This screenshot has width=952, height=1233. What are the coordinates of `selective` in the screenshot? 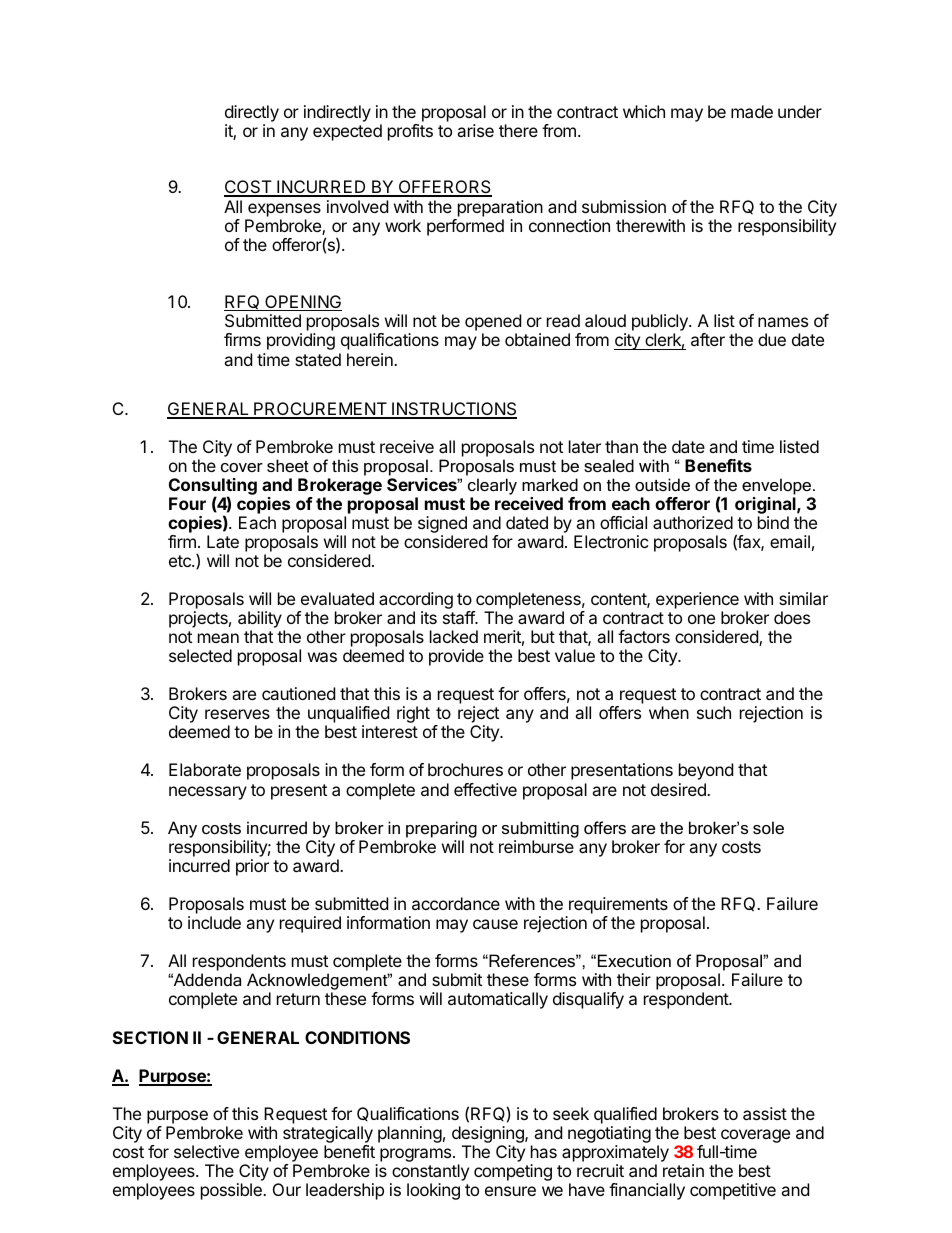 It's located at (206, 1151).
